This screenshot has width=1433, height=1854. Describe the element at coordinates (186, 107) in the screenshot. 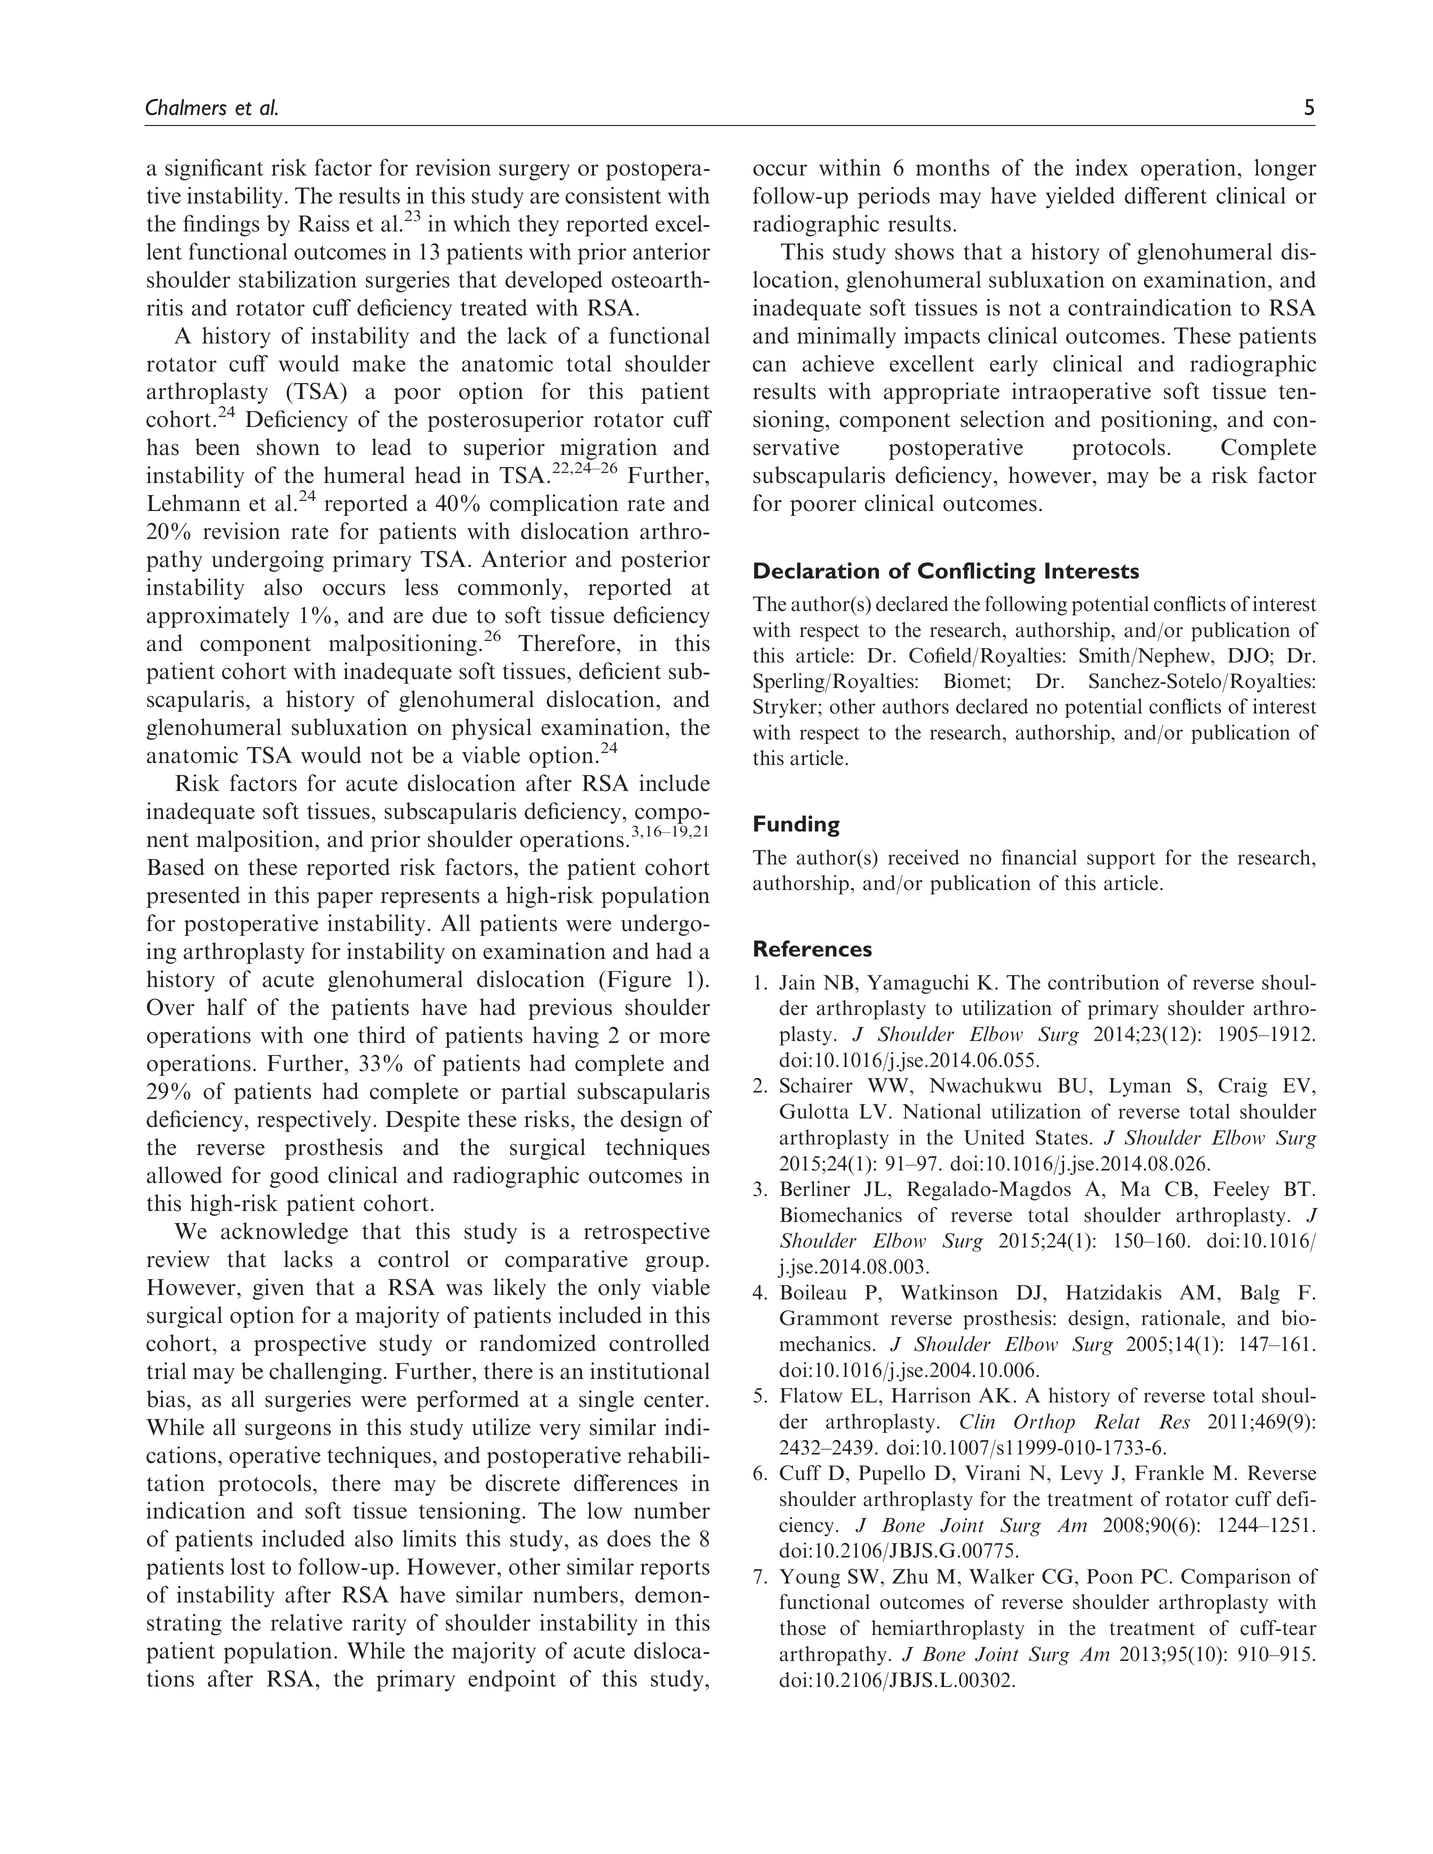

I see `Chalmers` at that location.
